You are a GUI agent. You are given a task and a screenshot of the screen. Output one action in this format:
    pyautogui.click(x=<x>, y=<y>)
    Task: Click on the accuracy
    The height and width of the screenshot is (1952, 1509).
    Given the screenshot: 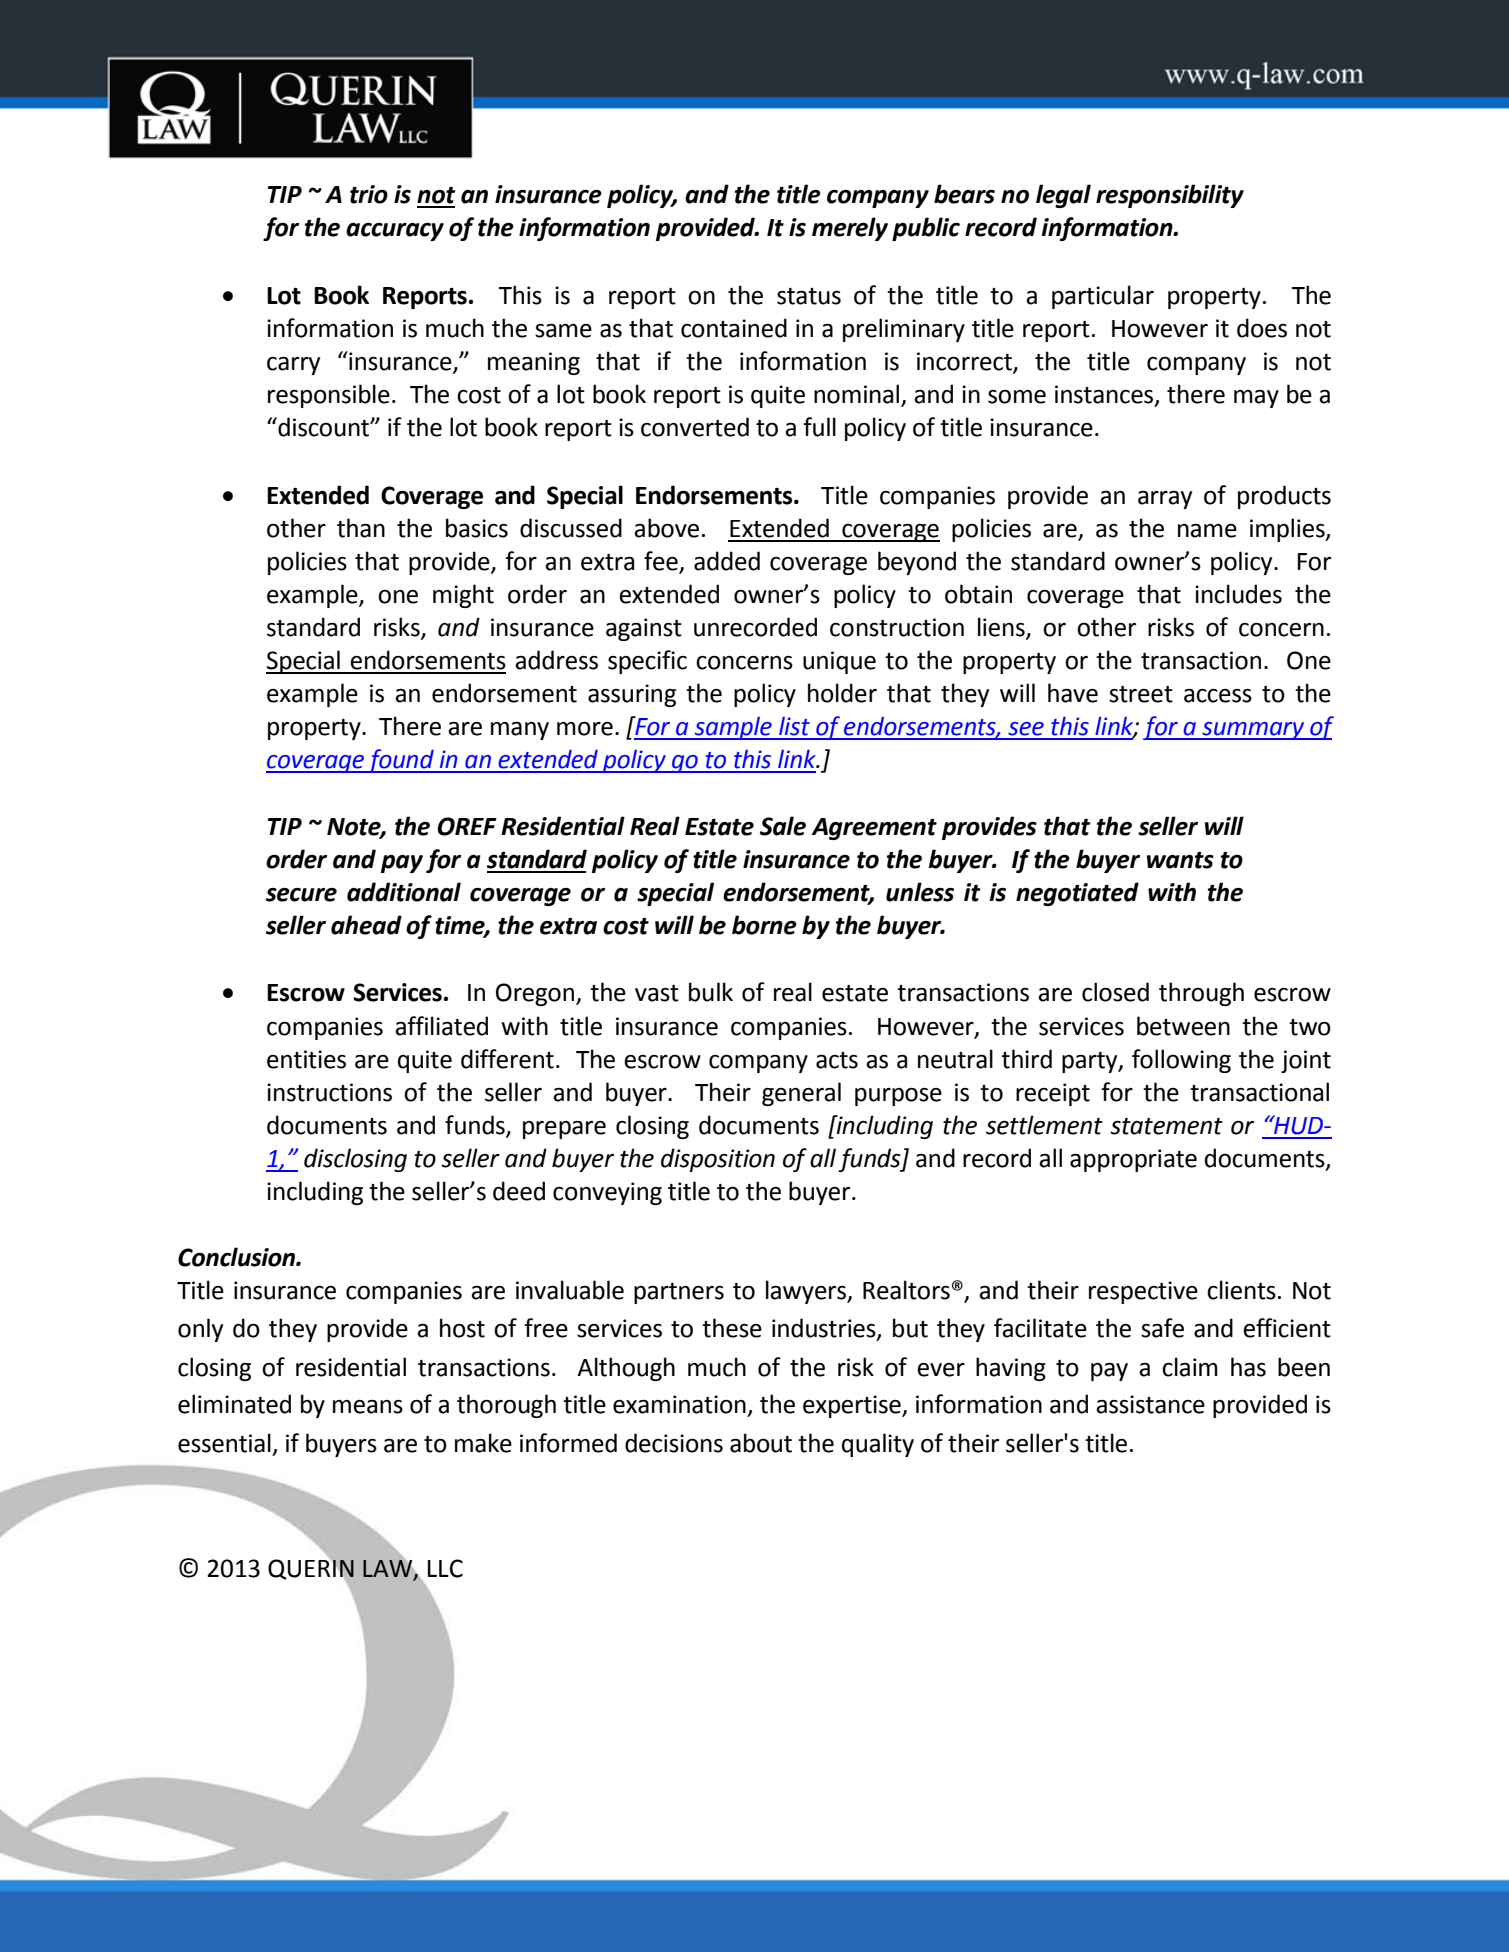 What is the action you would take?
    pyautogui.click(x=395, y=232)
